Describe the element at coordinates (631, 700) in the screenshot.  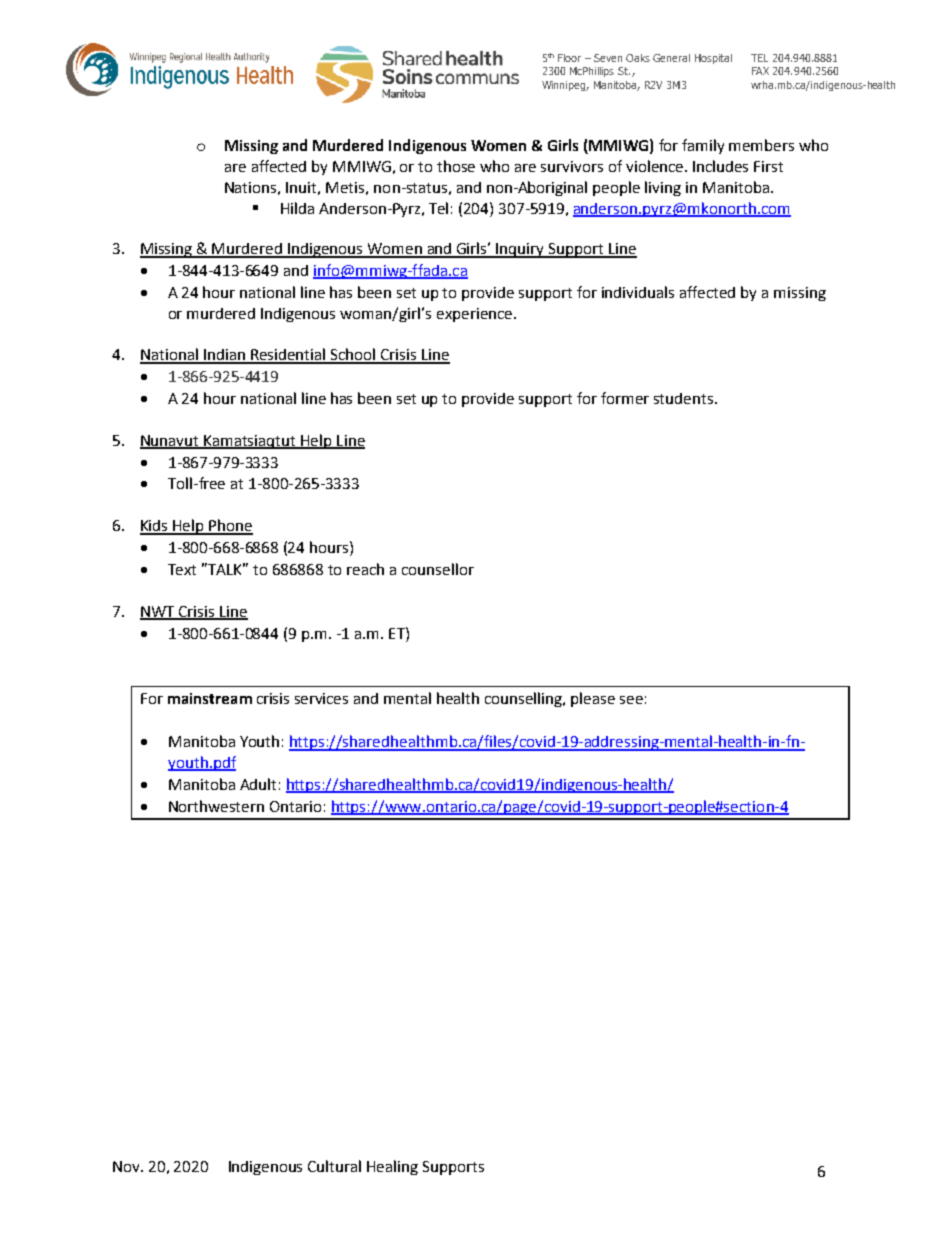
I see `see` at that location.
